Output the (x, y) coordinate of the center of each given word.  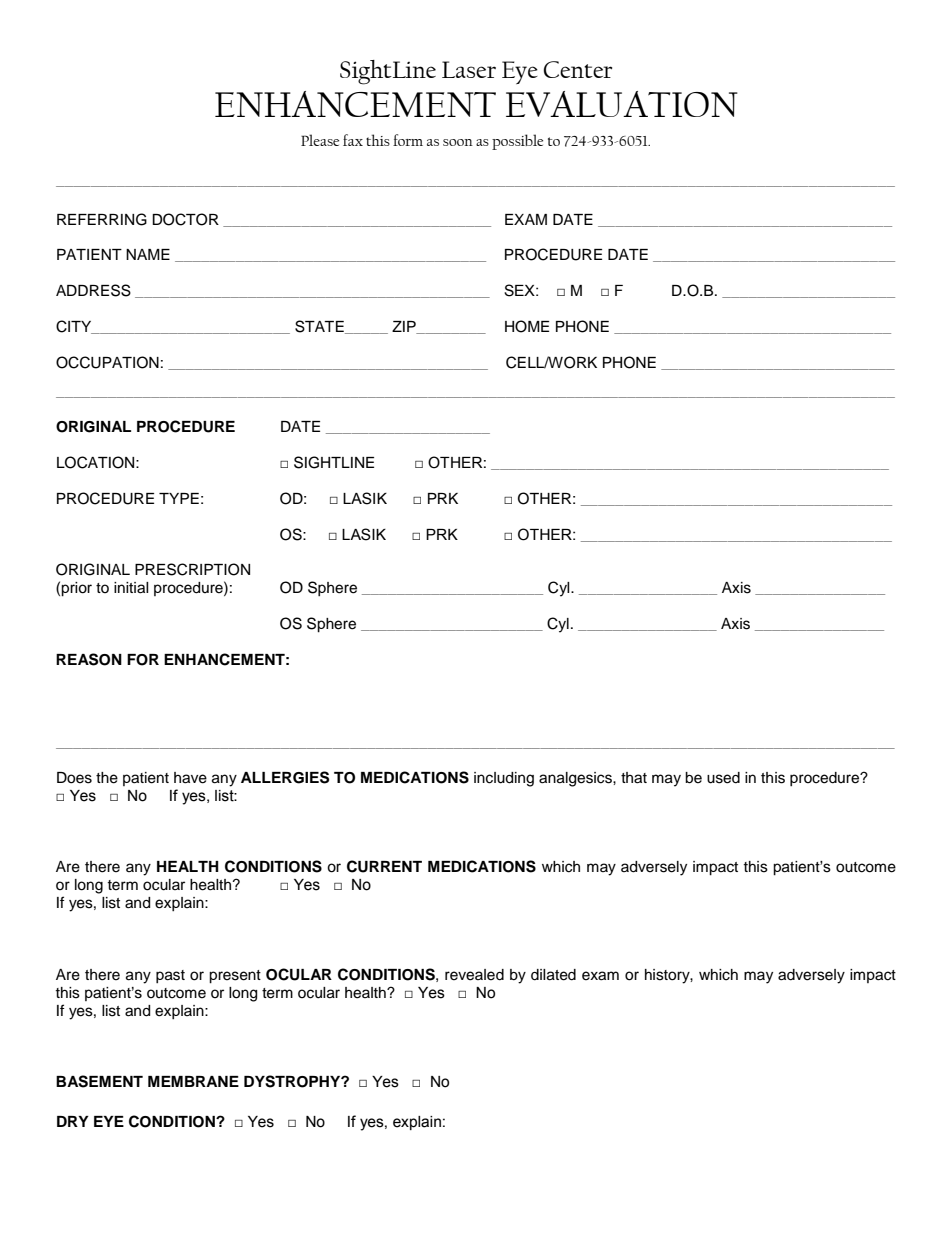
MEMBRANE (193, 1081)
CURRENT (384, 866)
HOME (527, 326)
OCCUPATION (107, 362)
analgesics (576, 779)
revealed (474, 975)
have (190, 778)
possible (517, 142)
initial (131, 588)
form (408, 140)
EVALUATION (622, 104)
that (634, 778)
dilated (553, 975)
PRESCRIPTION (192, 569)
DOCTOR (185, 219)
